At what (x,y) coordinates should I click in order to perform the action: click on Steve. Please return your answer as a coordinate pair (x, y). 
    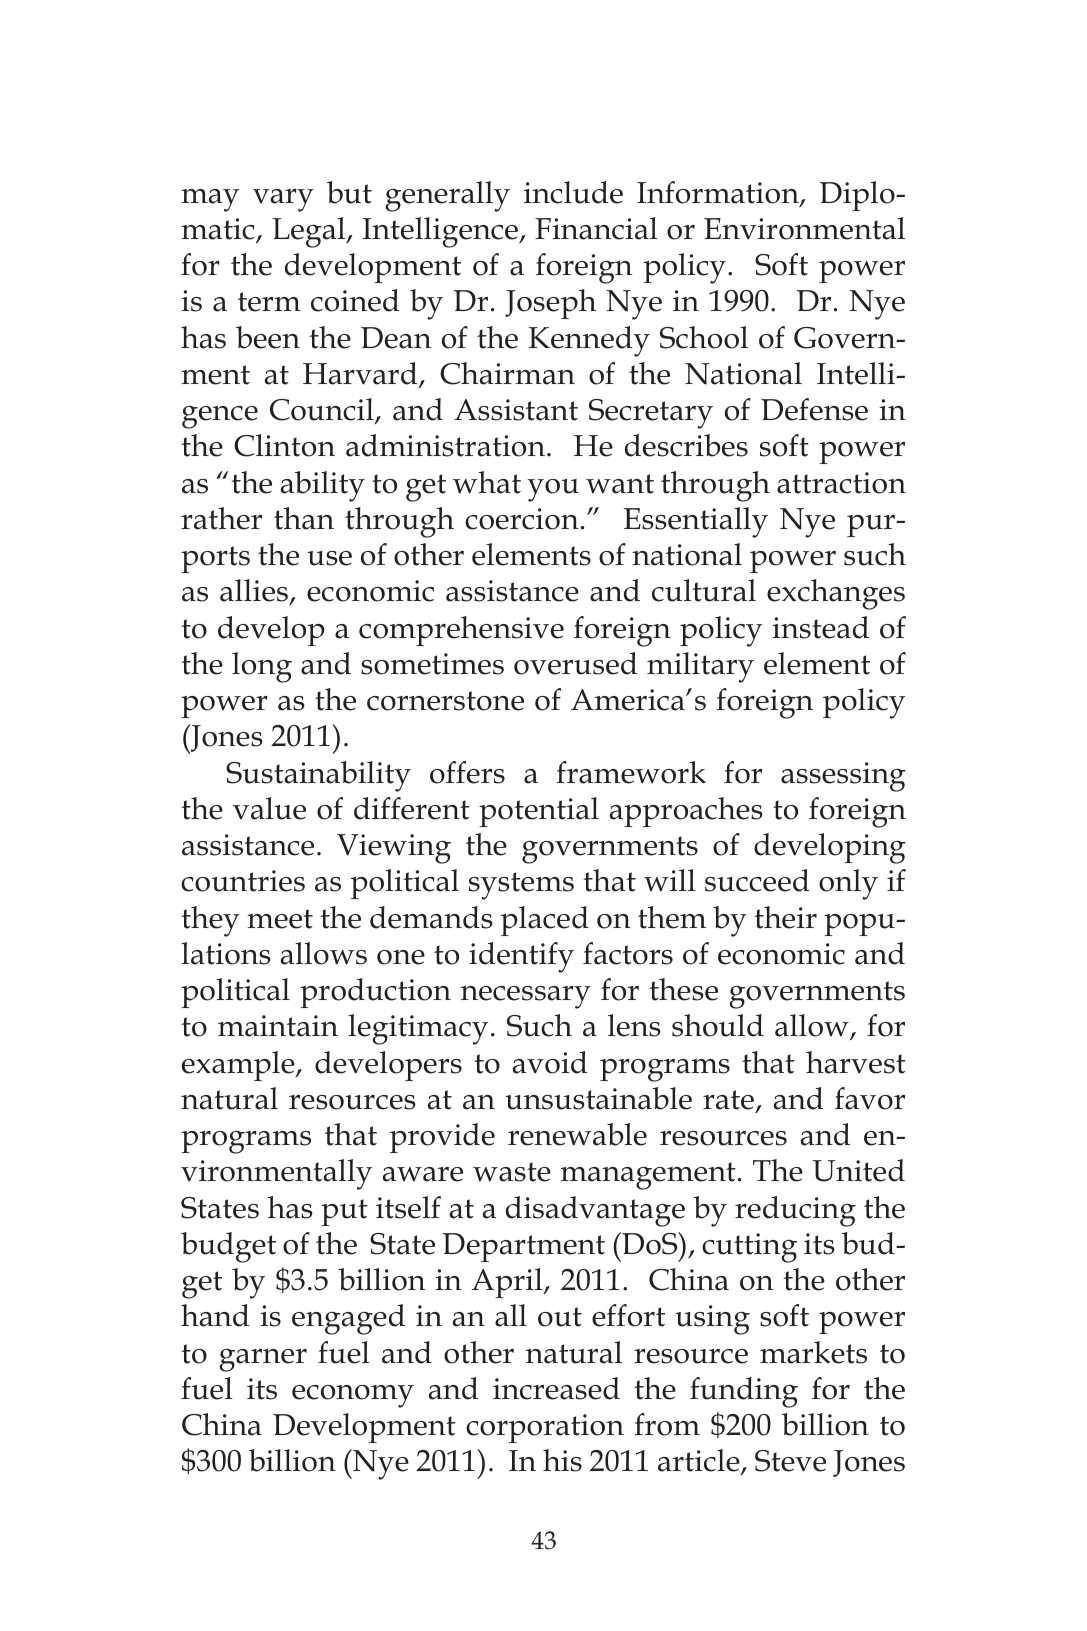
    Looking at the image, I should click on (790, 1461).
